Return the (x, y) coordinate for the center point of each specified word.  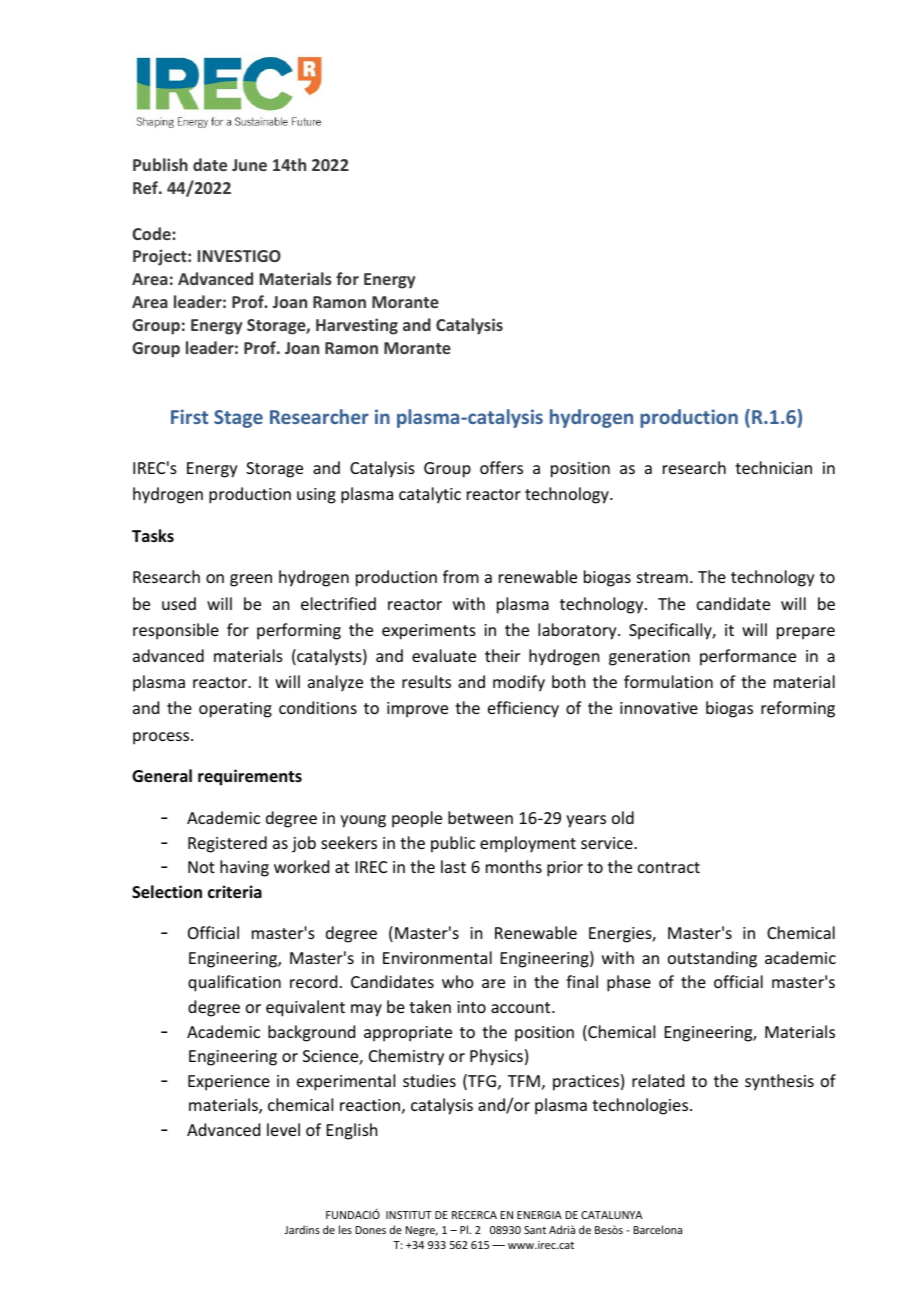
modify (519, 683)
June (249, 165)
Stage (238, 419)
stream (662, 577)
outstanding (712, 959)
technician (773, 467)
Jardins (302, 1229)
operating (235, 710)
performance (748, 657)
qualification (234, 983)
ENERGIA (539, 1215)
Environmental (437, 957)
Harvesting (357, 326)
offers (501, 467)
